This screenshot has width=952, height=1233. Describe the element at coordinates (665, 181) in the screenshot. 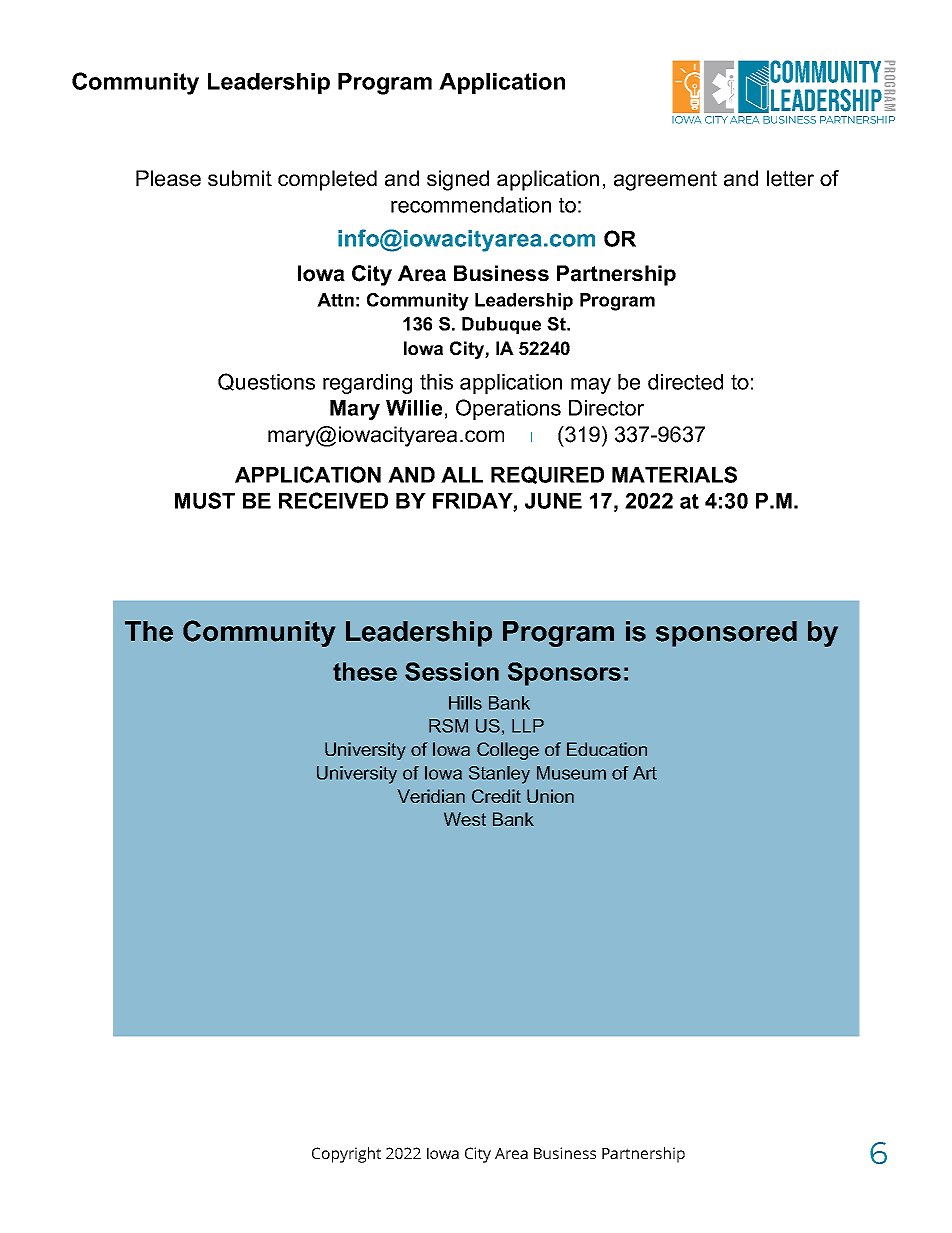

I see `agreement` at that location.
